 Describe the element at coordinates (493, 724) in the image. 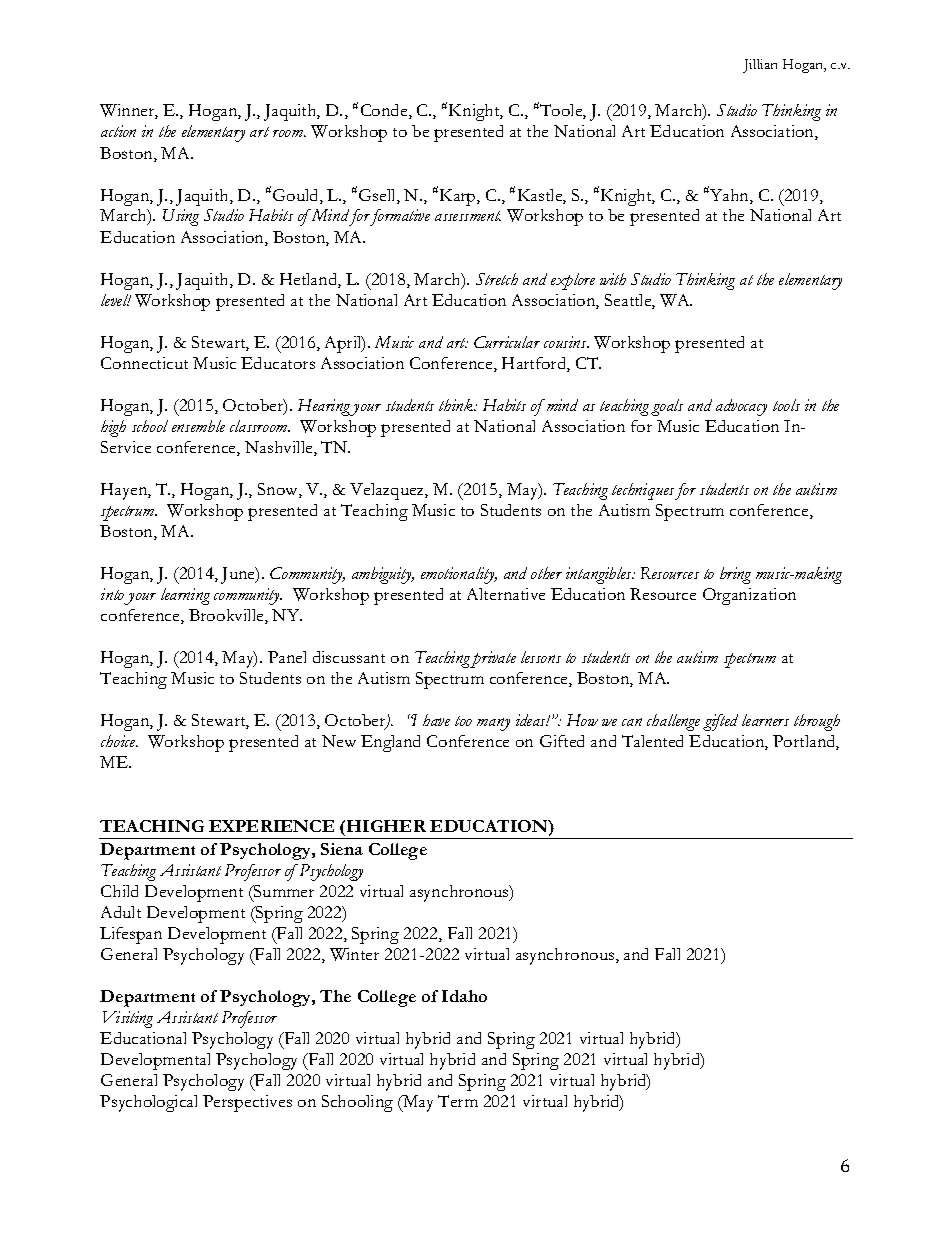

I see `many` at that location.
